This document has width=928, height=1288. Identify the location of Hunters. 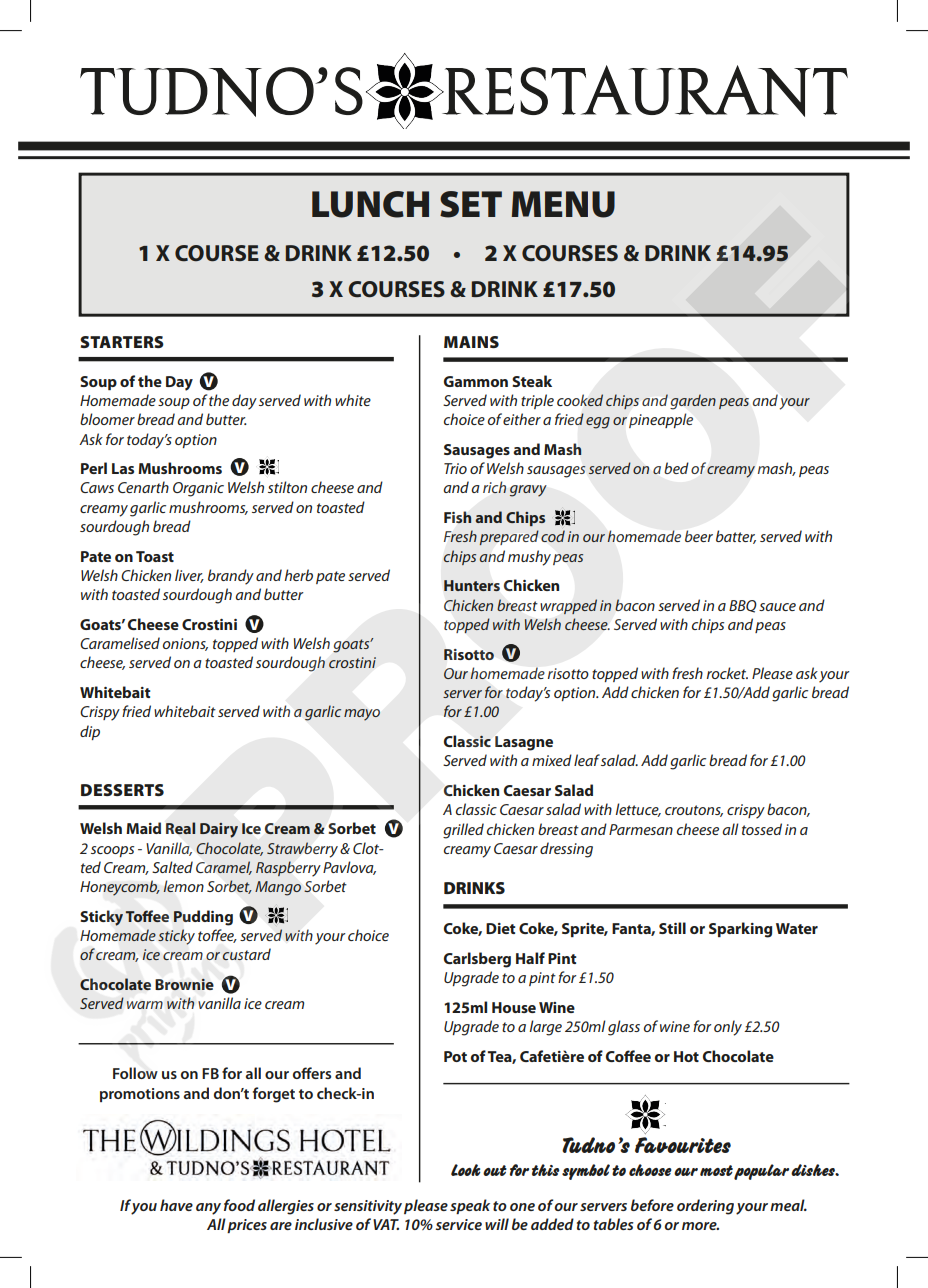
(472, 585).
